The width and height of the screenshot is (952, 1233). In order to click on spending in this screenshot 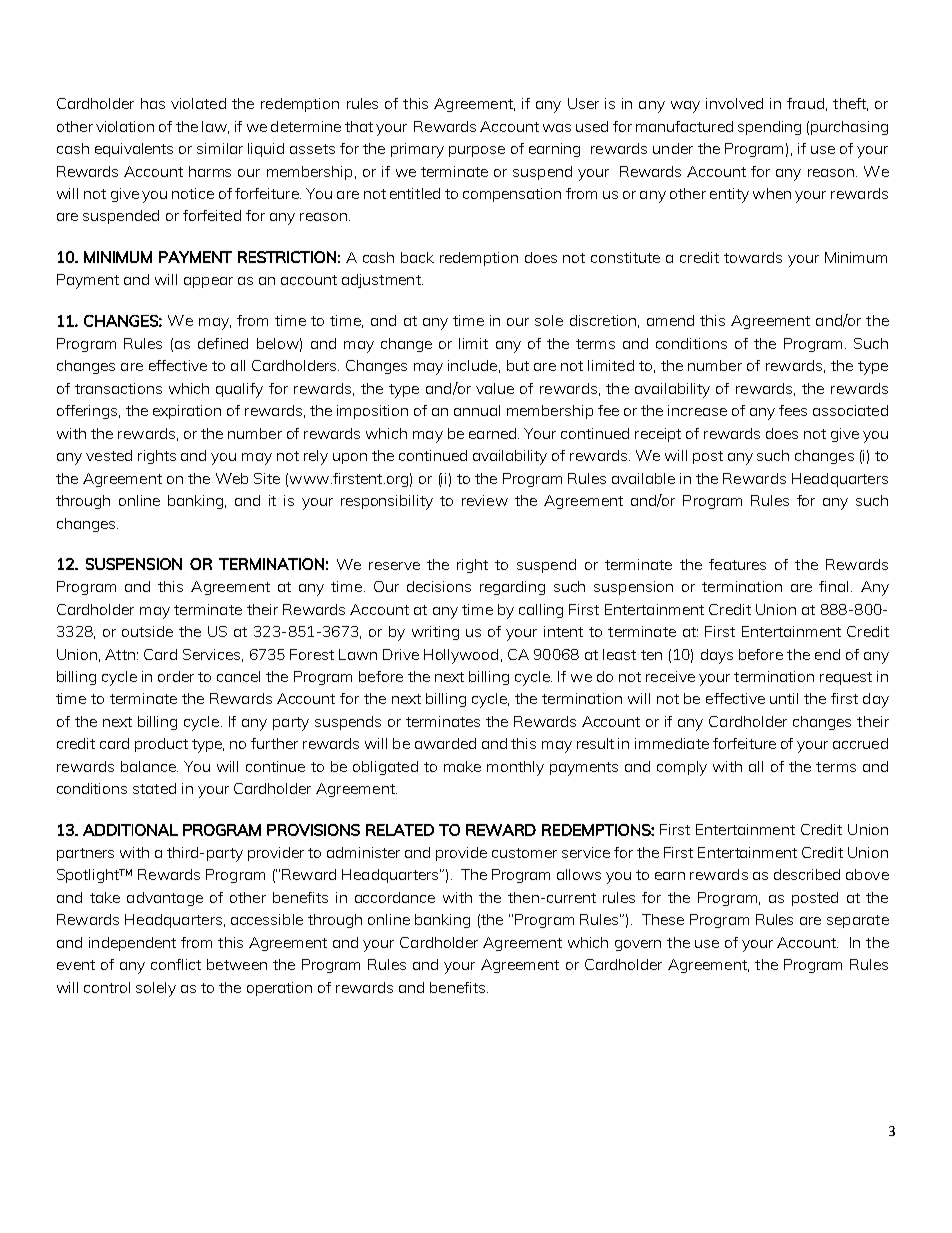, I will do `click(769, 128)`.
